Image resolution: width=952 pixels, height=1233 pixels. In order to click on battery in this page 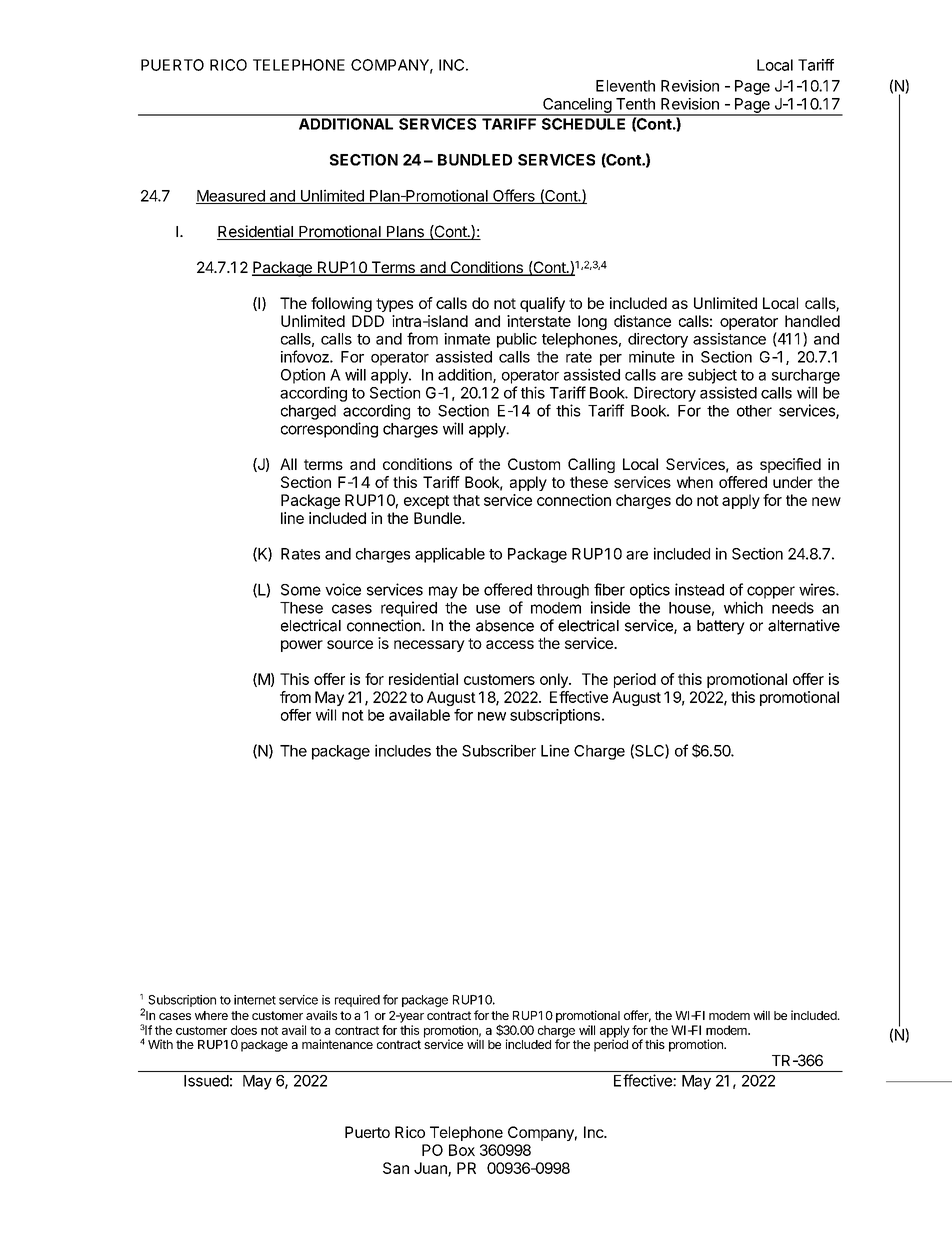, I will do `click(721, 627)`.
